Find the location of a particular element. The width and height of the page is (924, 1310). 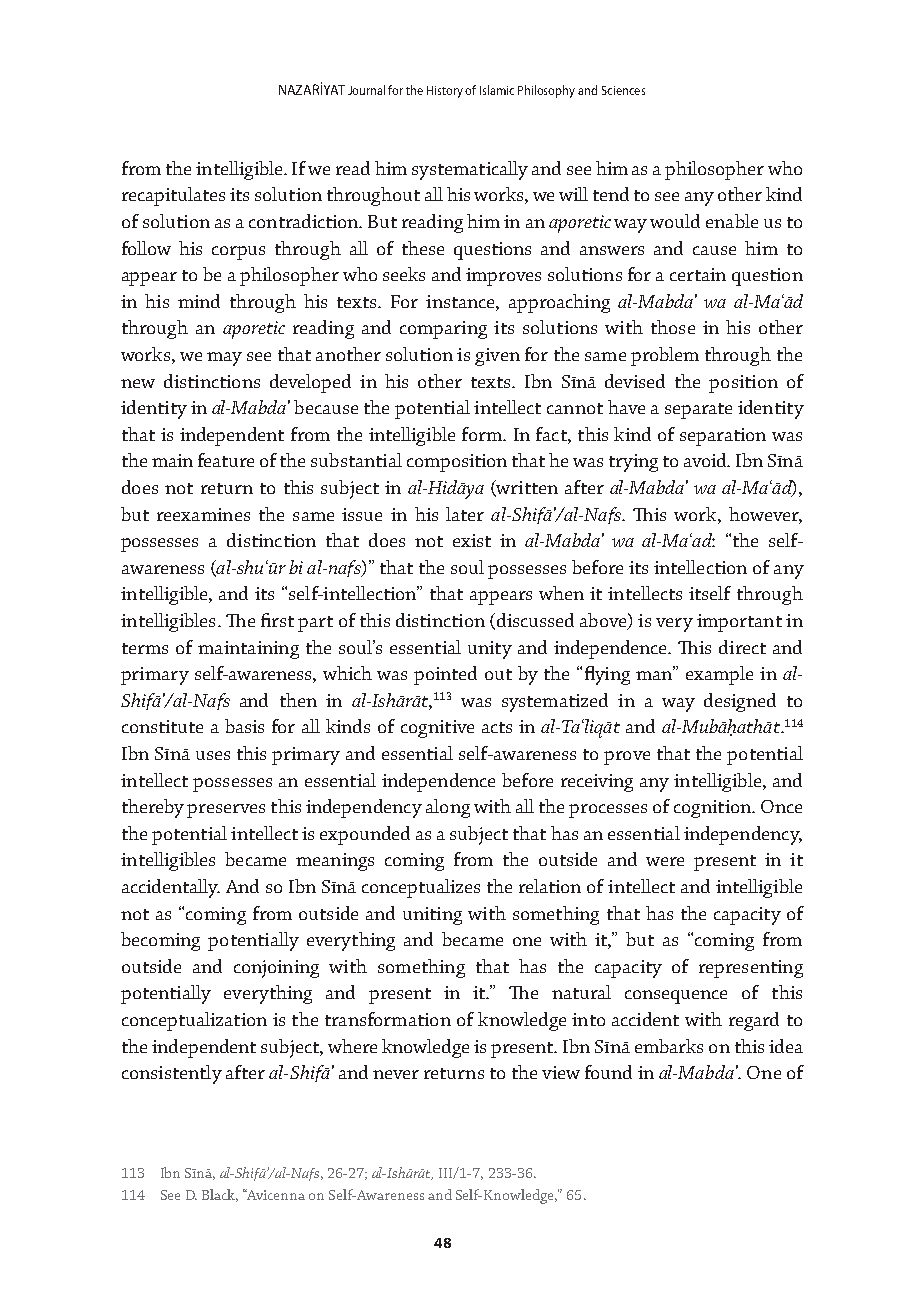

History is located at coordinates (446, 92).
